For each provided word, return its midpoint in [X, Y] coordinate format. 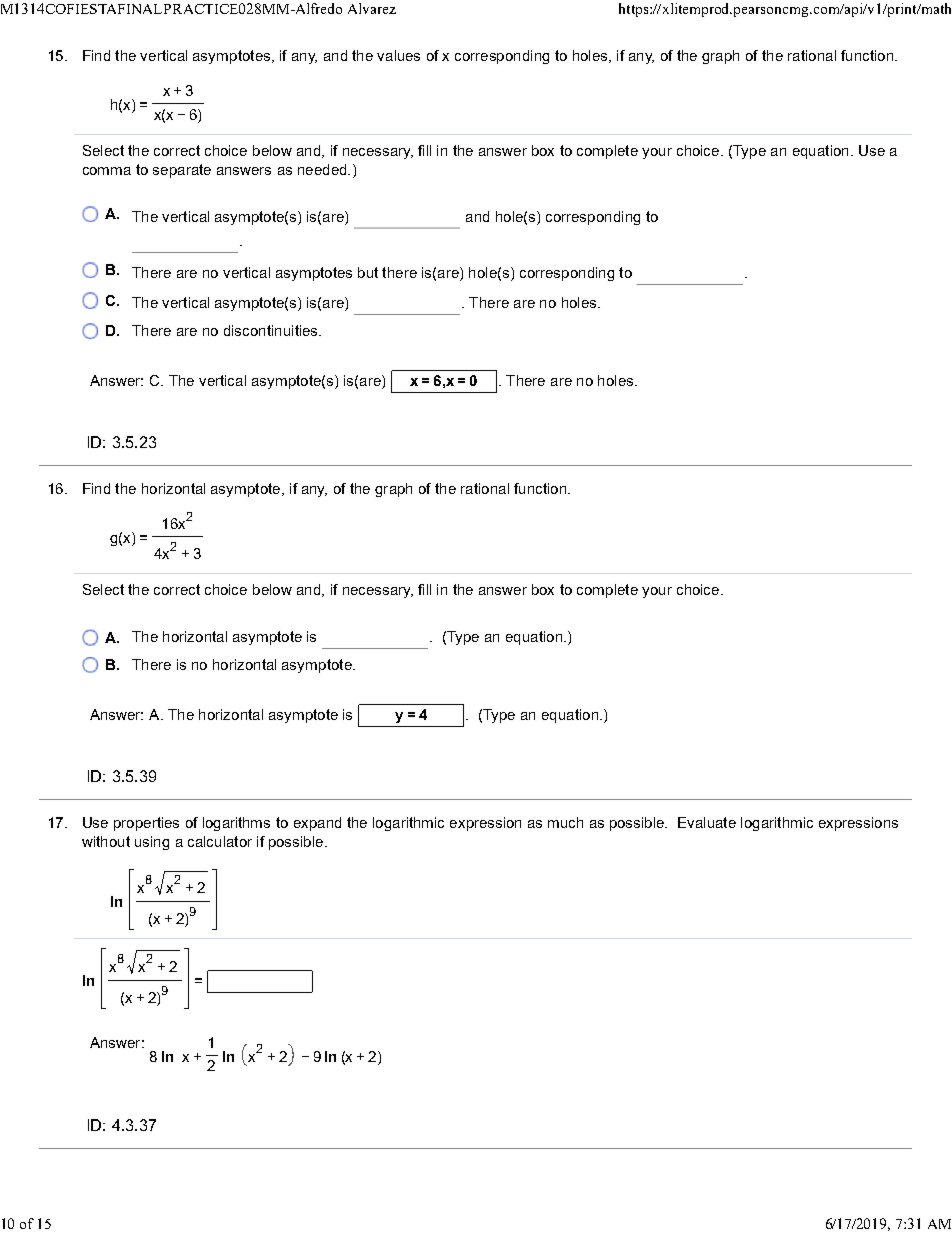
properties [146, 824]
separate [182, 171]
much [565, 822]
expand [317, 824]
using [152, 843]
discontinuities [272, 330]
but [368, 272]
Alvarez [372, 8]
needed [323, 169]
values [398, 55]
